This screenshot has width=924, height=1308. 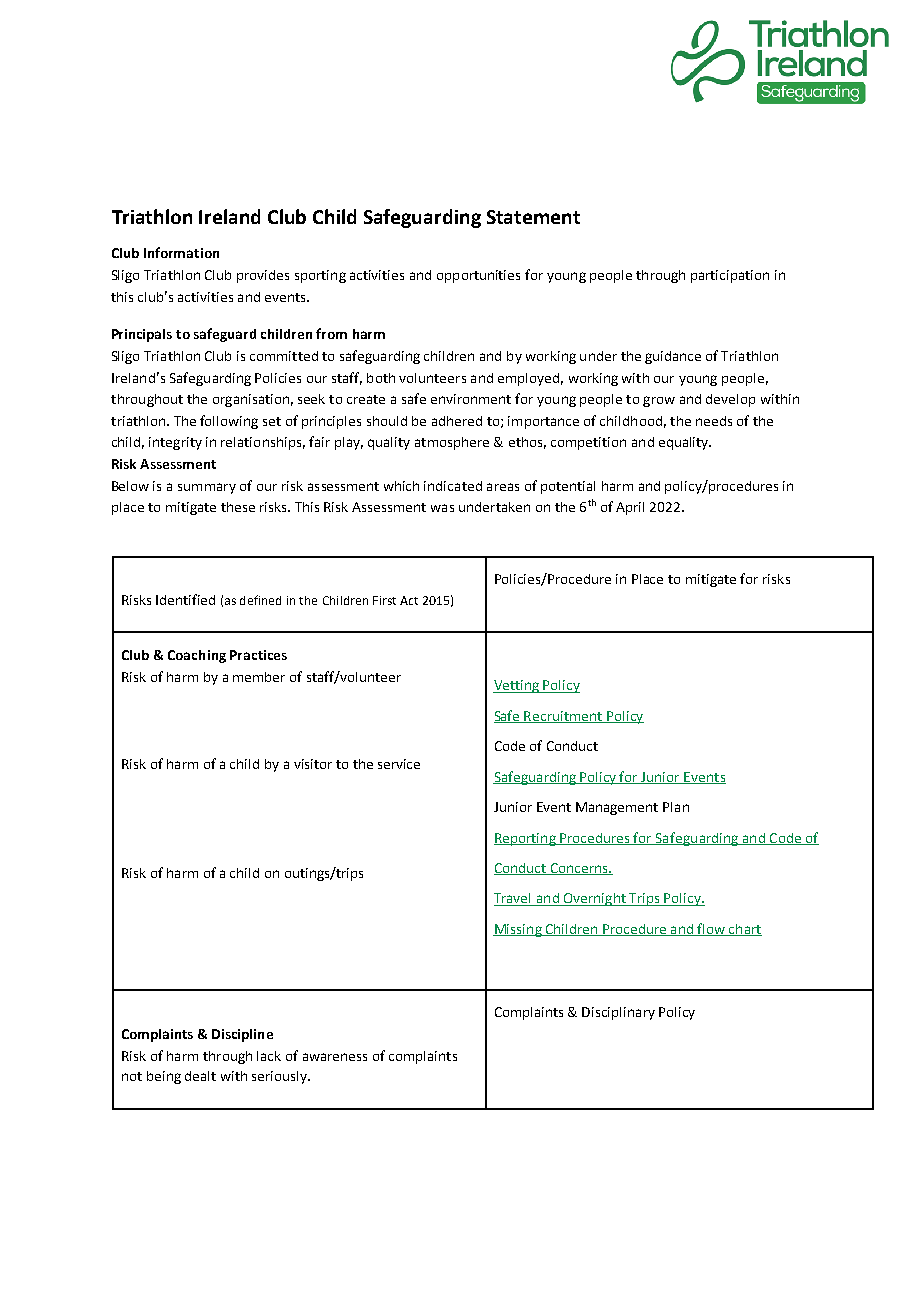 What do you see at coordinates (730, 276) in the screenshot?
I see `participation` at bounding box center [730, 276].
